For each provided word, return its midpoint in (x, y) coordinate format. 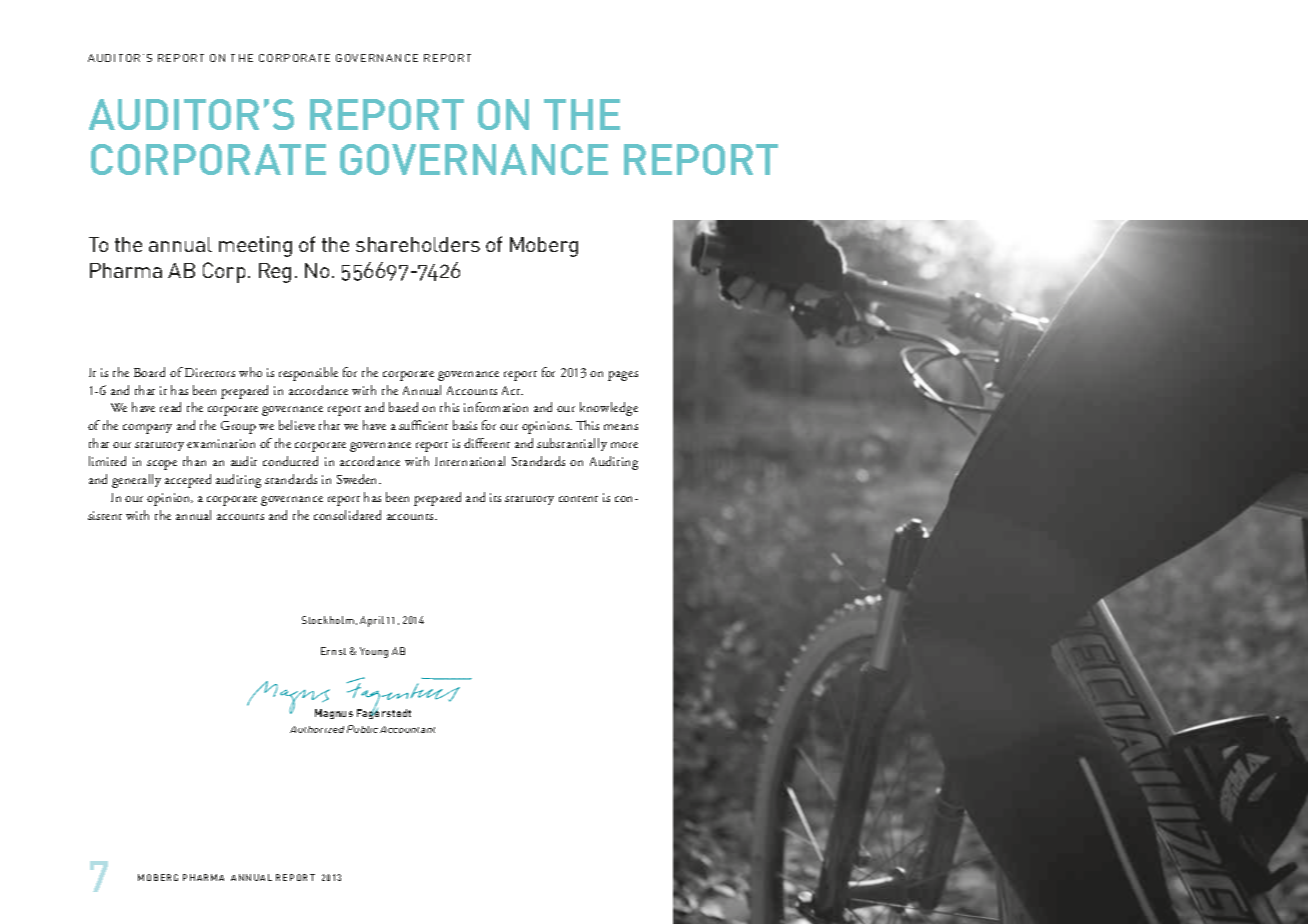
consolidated (347, 515)
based (403, 407)
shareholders (418, 244)
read (170, 407)
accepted (188, 481)
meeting (255, 246)
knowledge (609, 409)
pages (623, 376)
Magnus (334, 714)
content (578, 499)
